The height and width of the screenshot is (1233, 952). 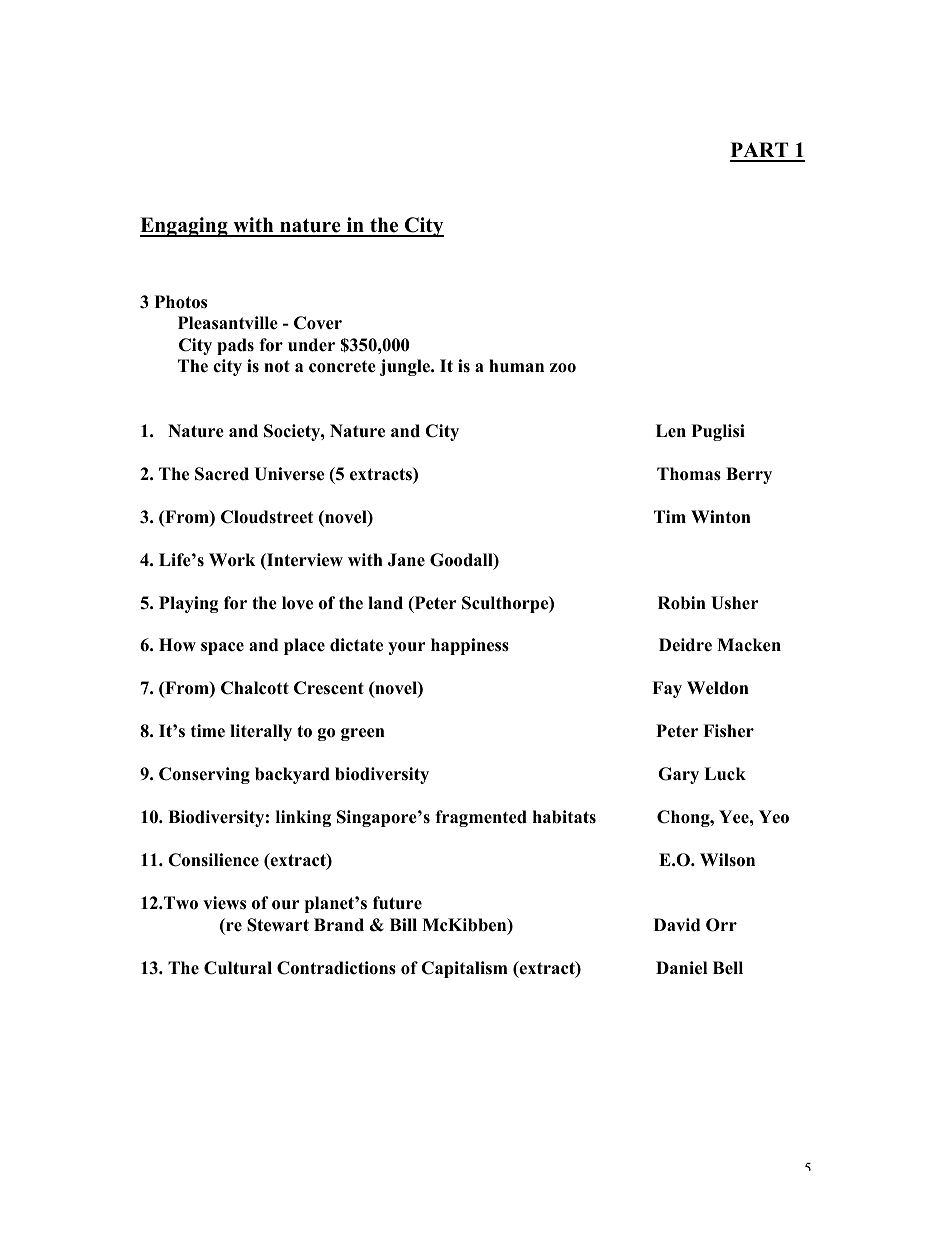 What do you see at coordinates (681, 968) in the screenshot?
I see `Daniel` at bounding box center [681, 968].
